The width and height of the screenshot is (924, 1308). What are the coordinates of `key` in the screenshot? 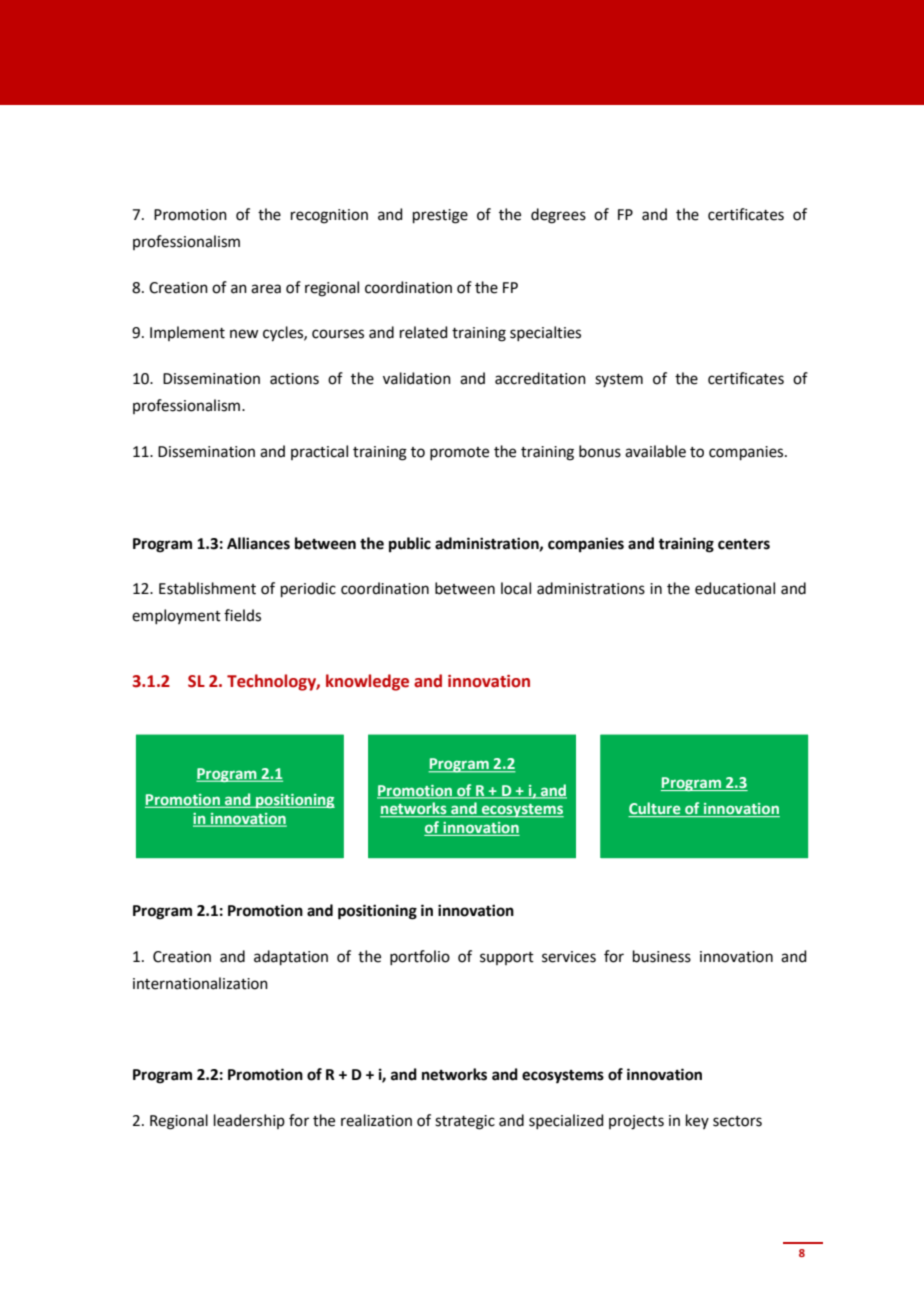 It's located at (697, 1121).
